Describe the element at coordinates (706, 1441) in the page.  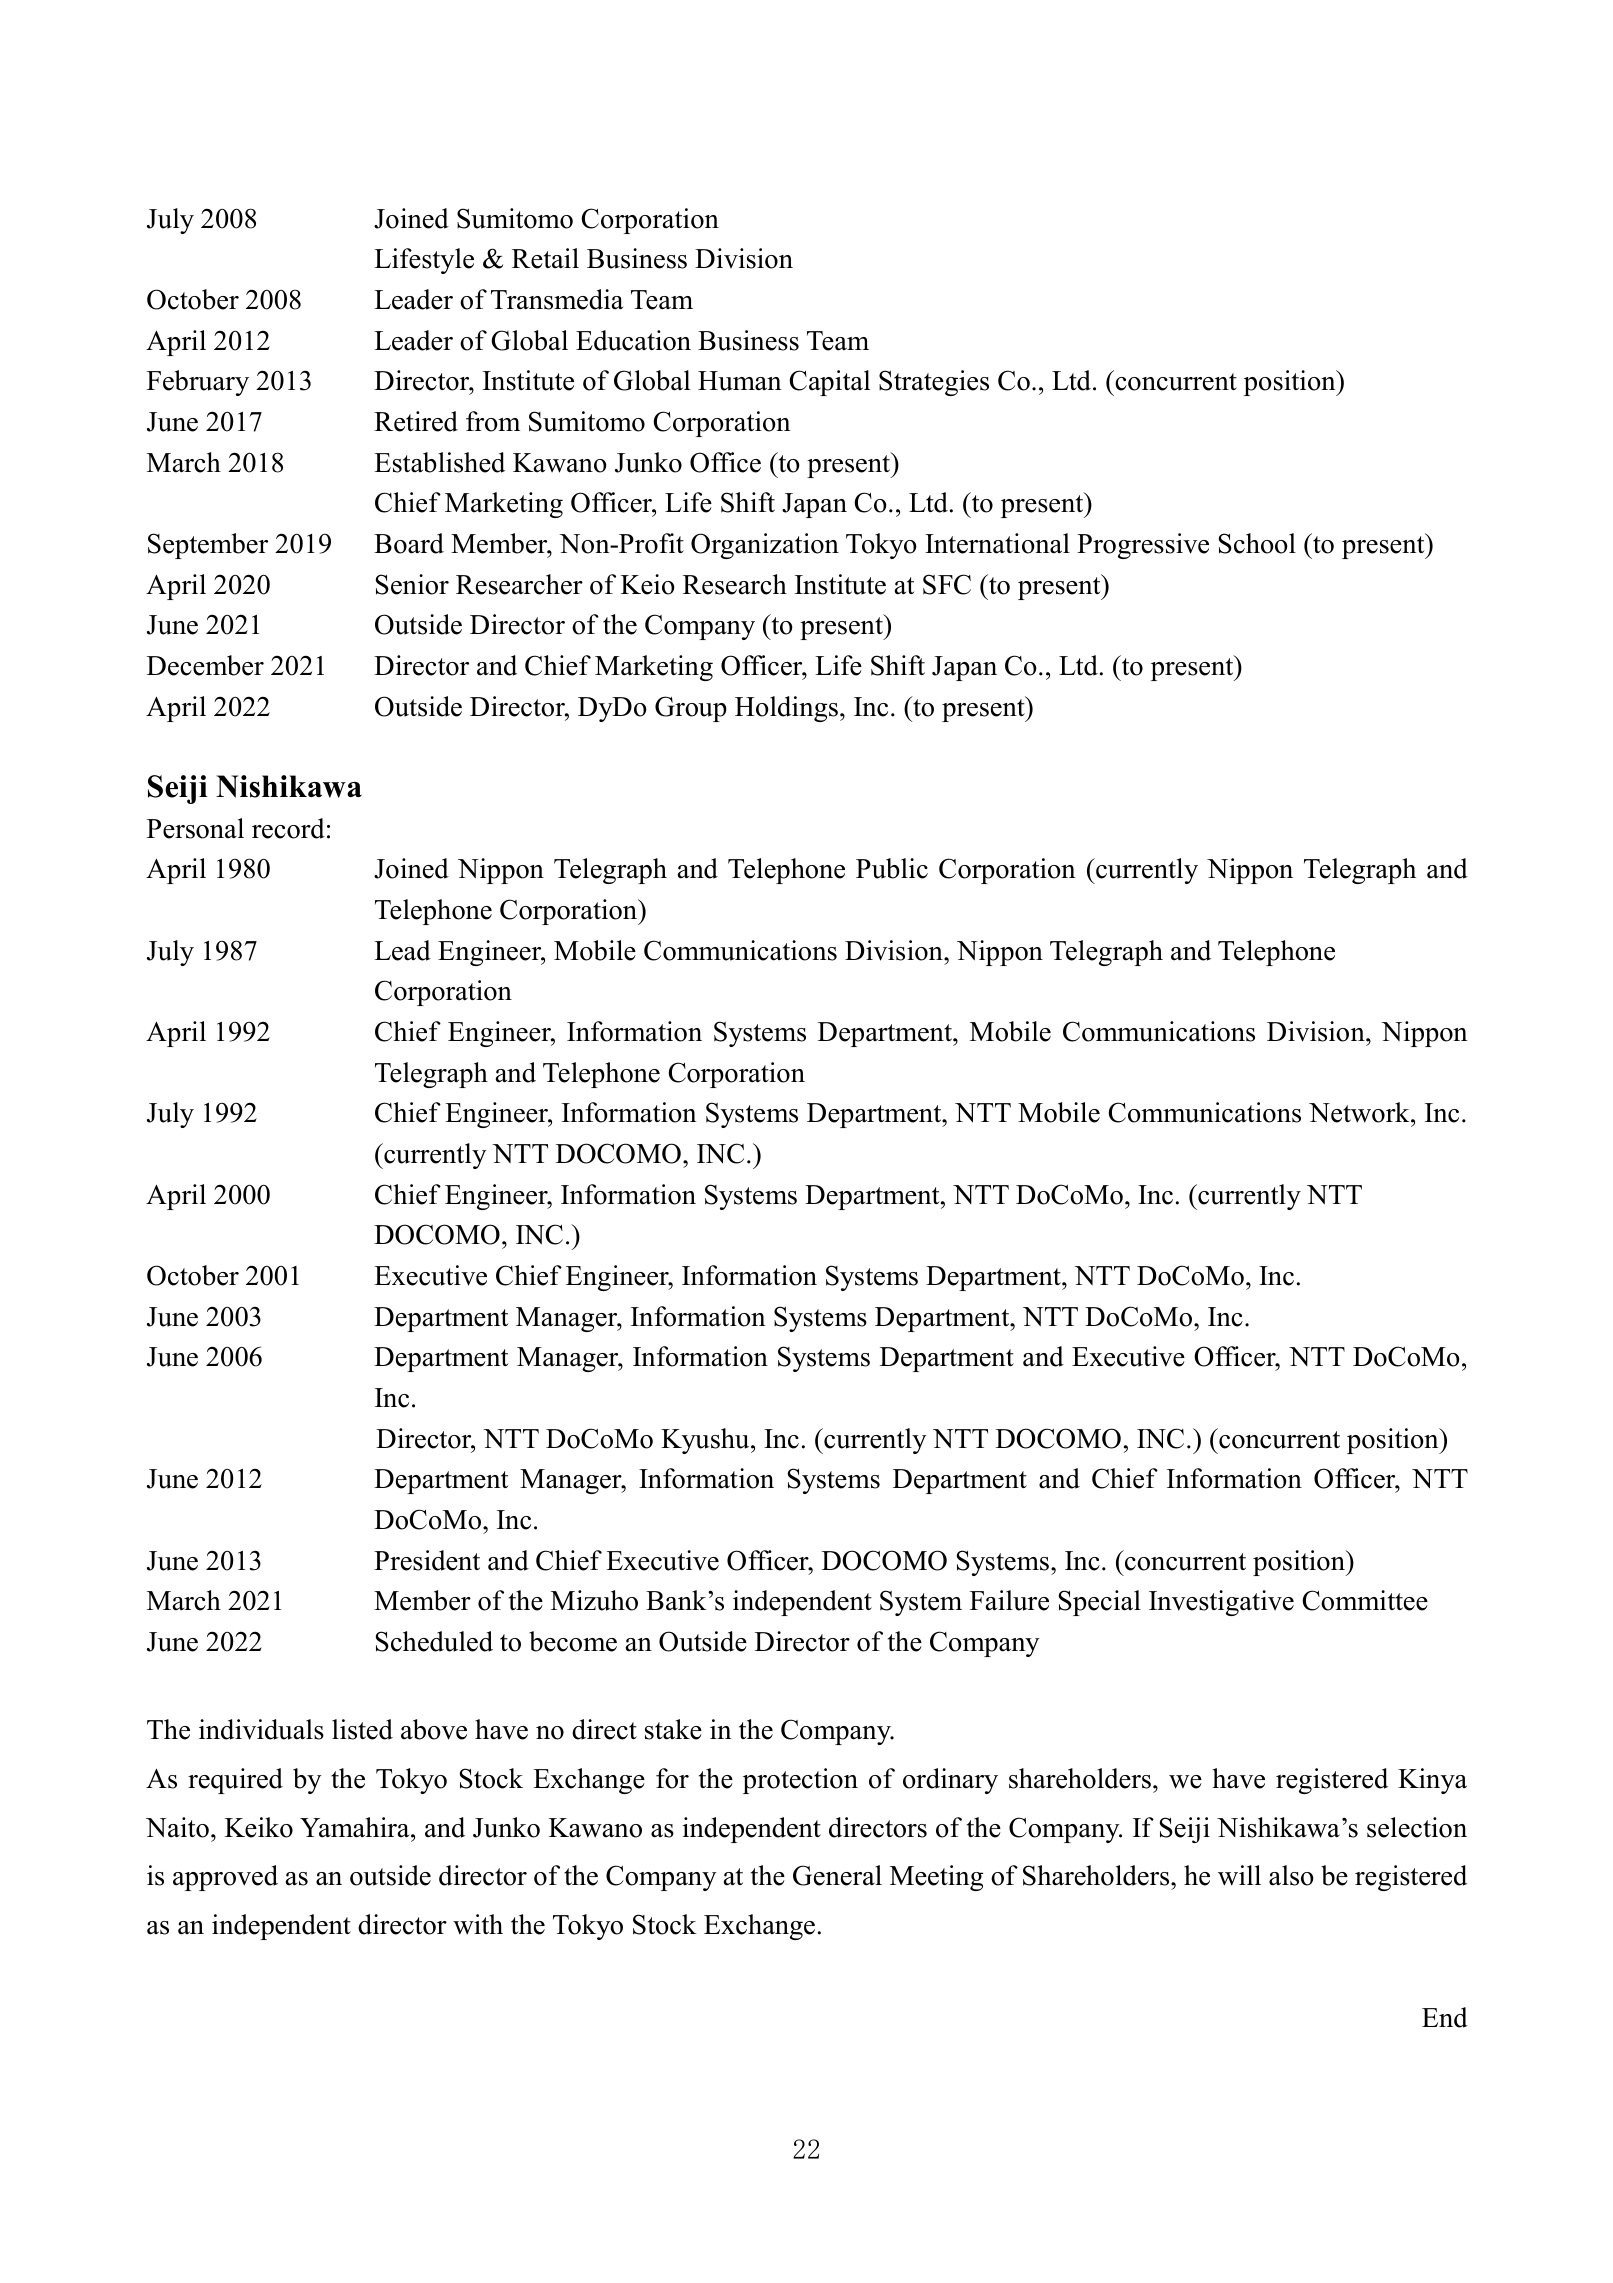
I see `Kyushu` at that location.
